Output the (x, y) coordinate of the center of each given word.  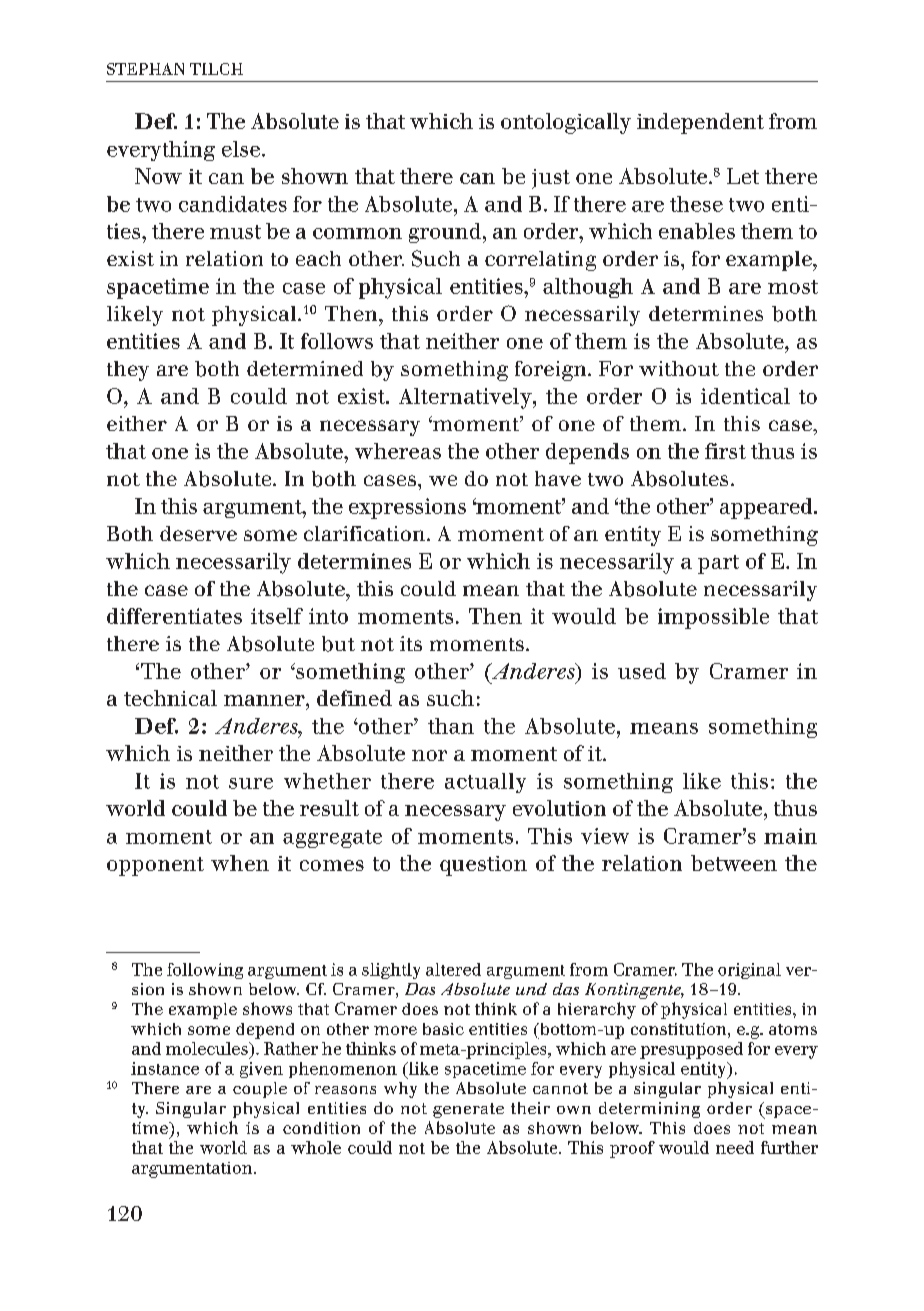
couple (260, 1090)
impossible (713, 618)
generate (468, 1110)
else (242, 149)
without (679, 368)
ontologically (566, 123)
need (735, 1147)
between (734, 863)
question (483, 866)
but (338, 644)
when (240, 863)
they (128, 371)
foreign (552, 371)
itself (277, 616)
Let (743, 176)
